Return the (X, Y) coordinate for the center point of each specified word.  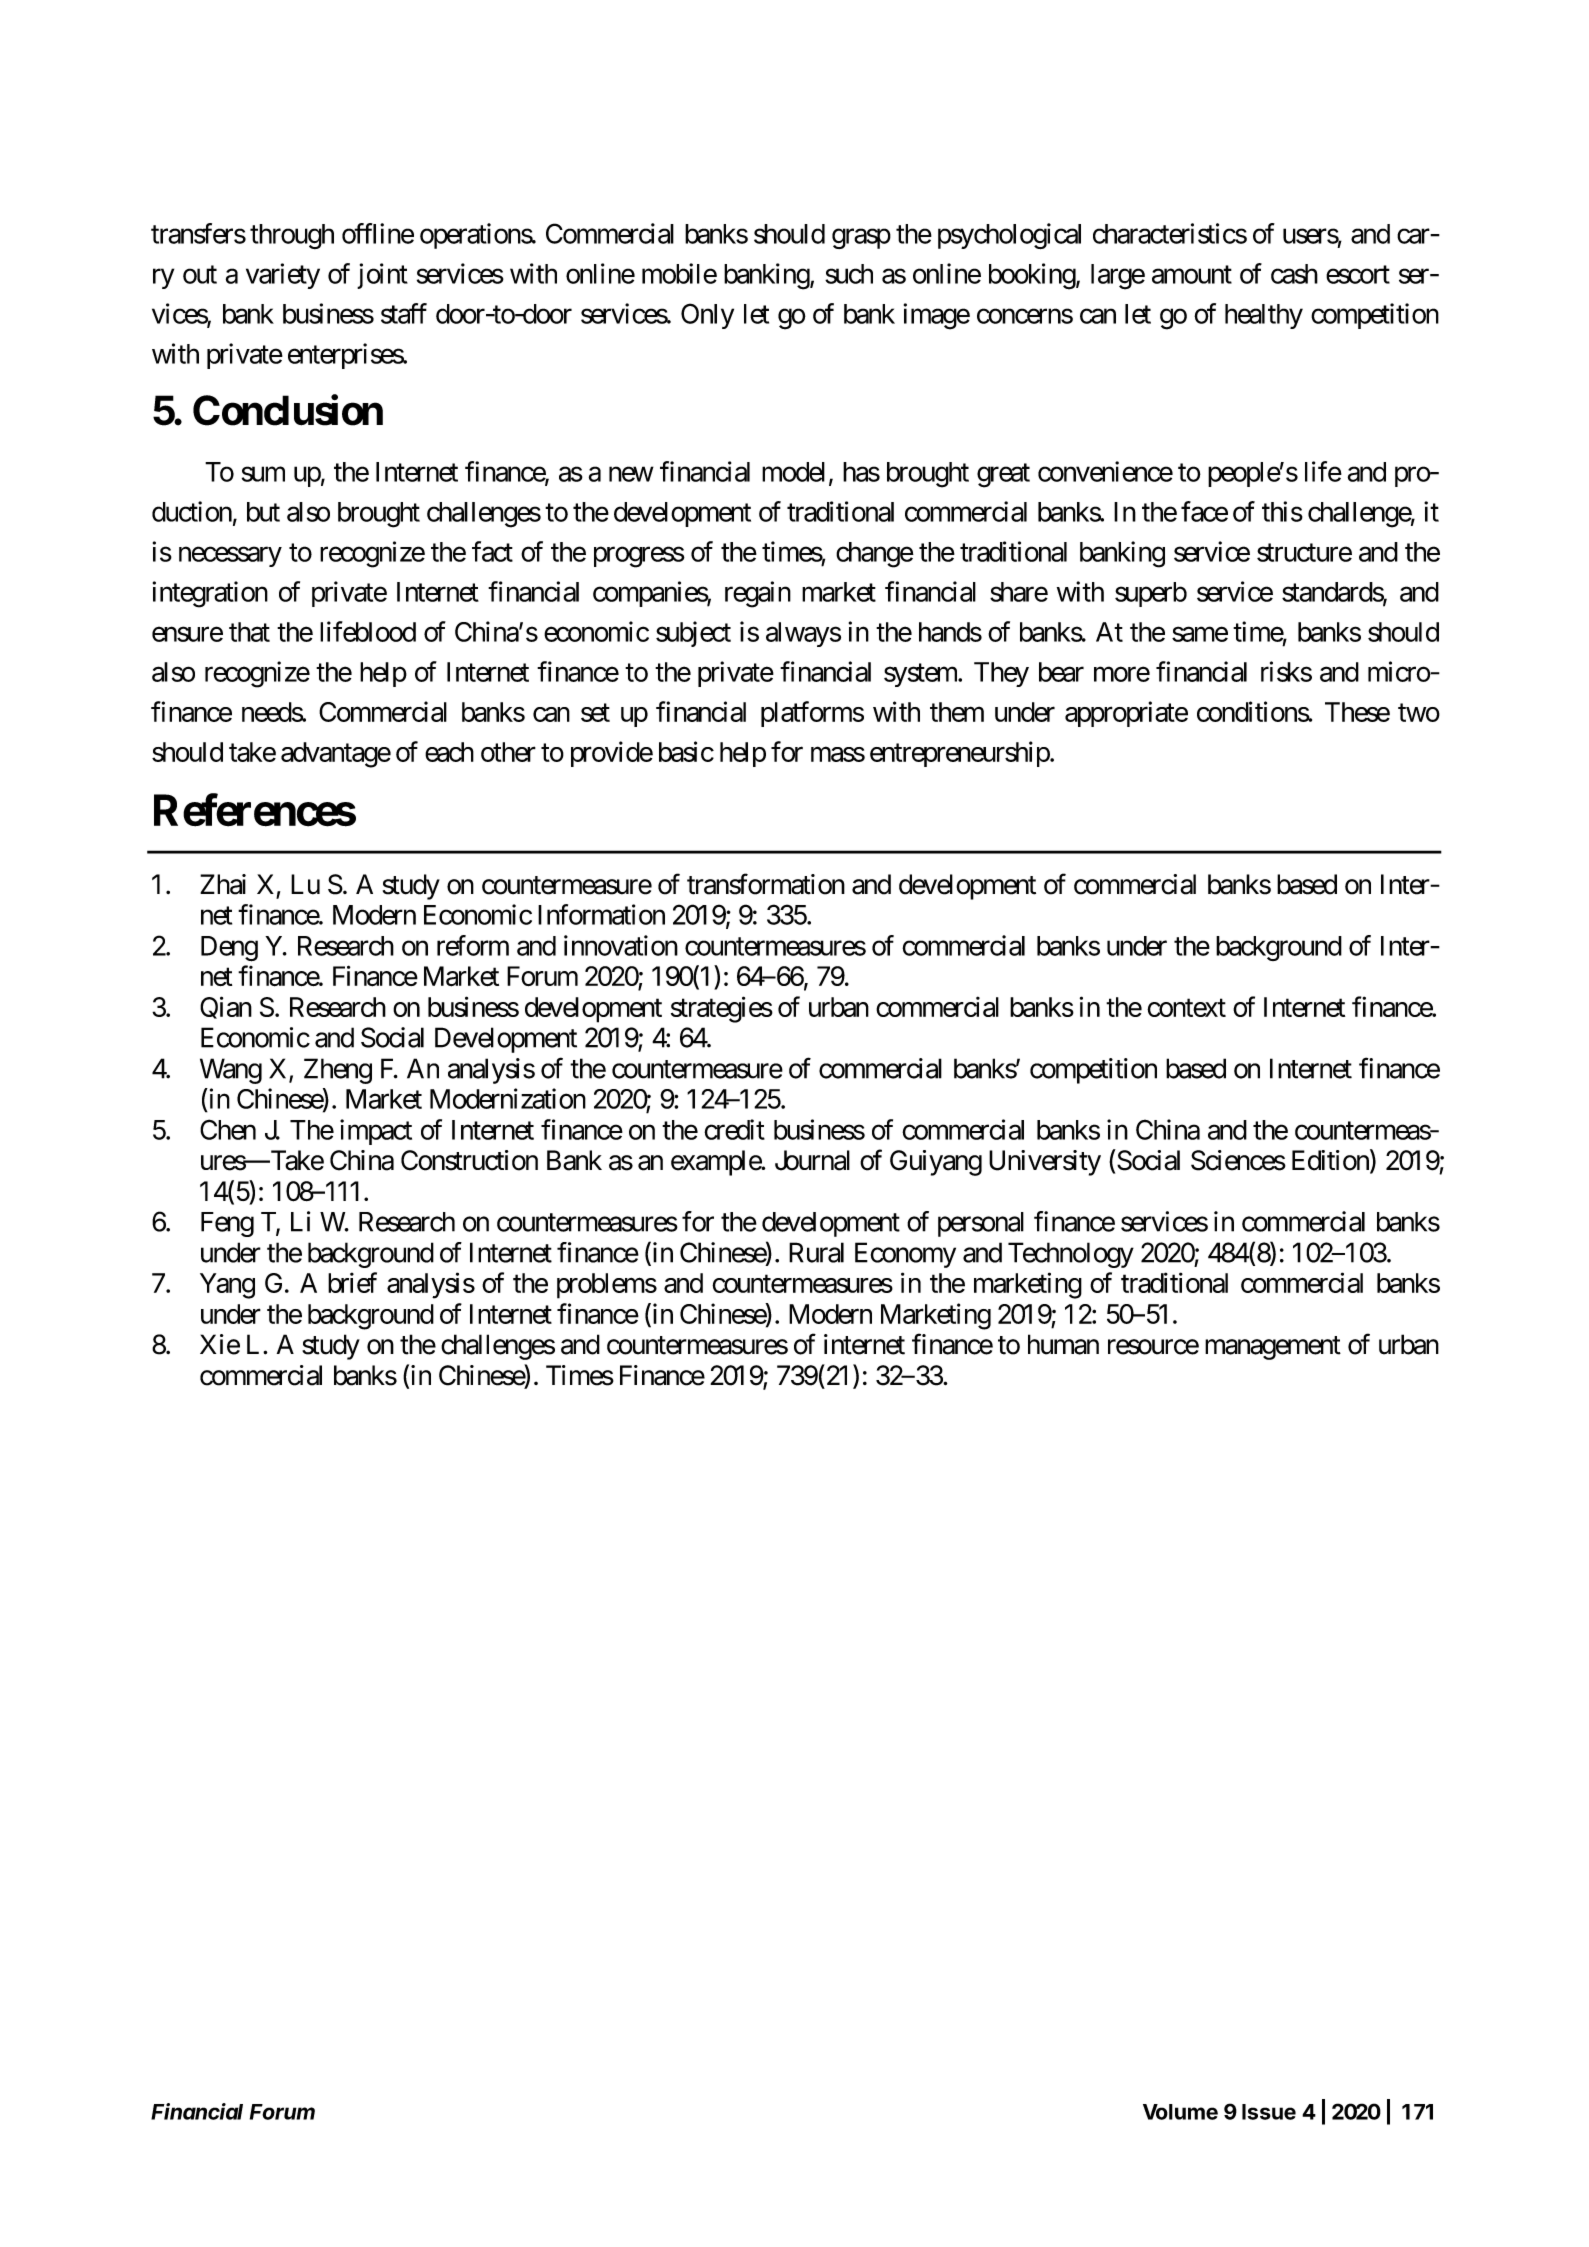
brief (352, 1282)
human (1063, 1344)
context (1186, 1008)
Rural (816, 1252)
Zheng (338, 1071)
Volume (1180, 2112)
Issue (1269, 2112)
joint (382, 276)
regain (758, 594)
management (1273, 1348)
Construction (469, 1160)
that (249, 632)
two (1419, 713)
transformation (766, 884)
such (849, 274)
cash (1294, 274)
